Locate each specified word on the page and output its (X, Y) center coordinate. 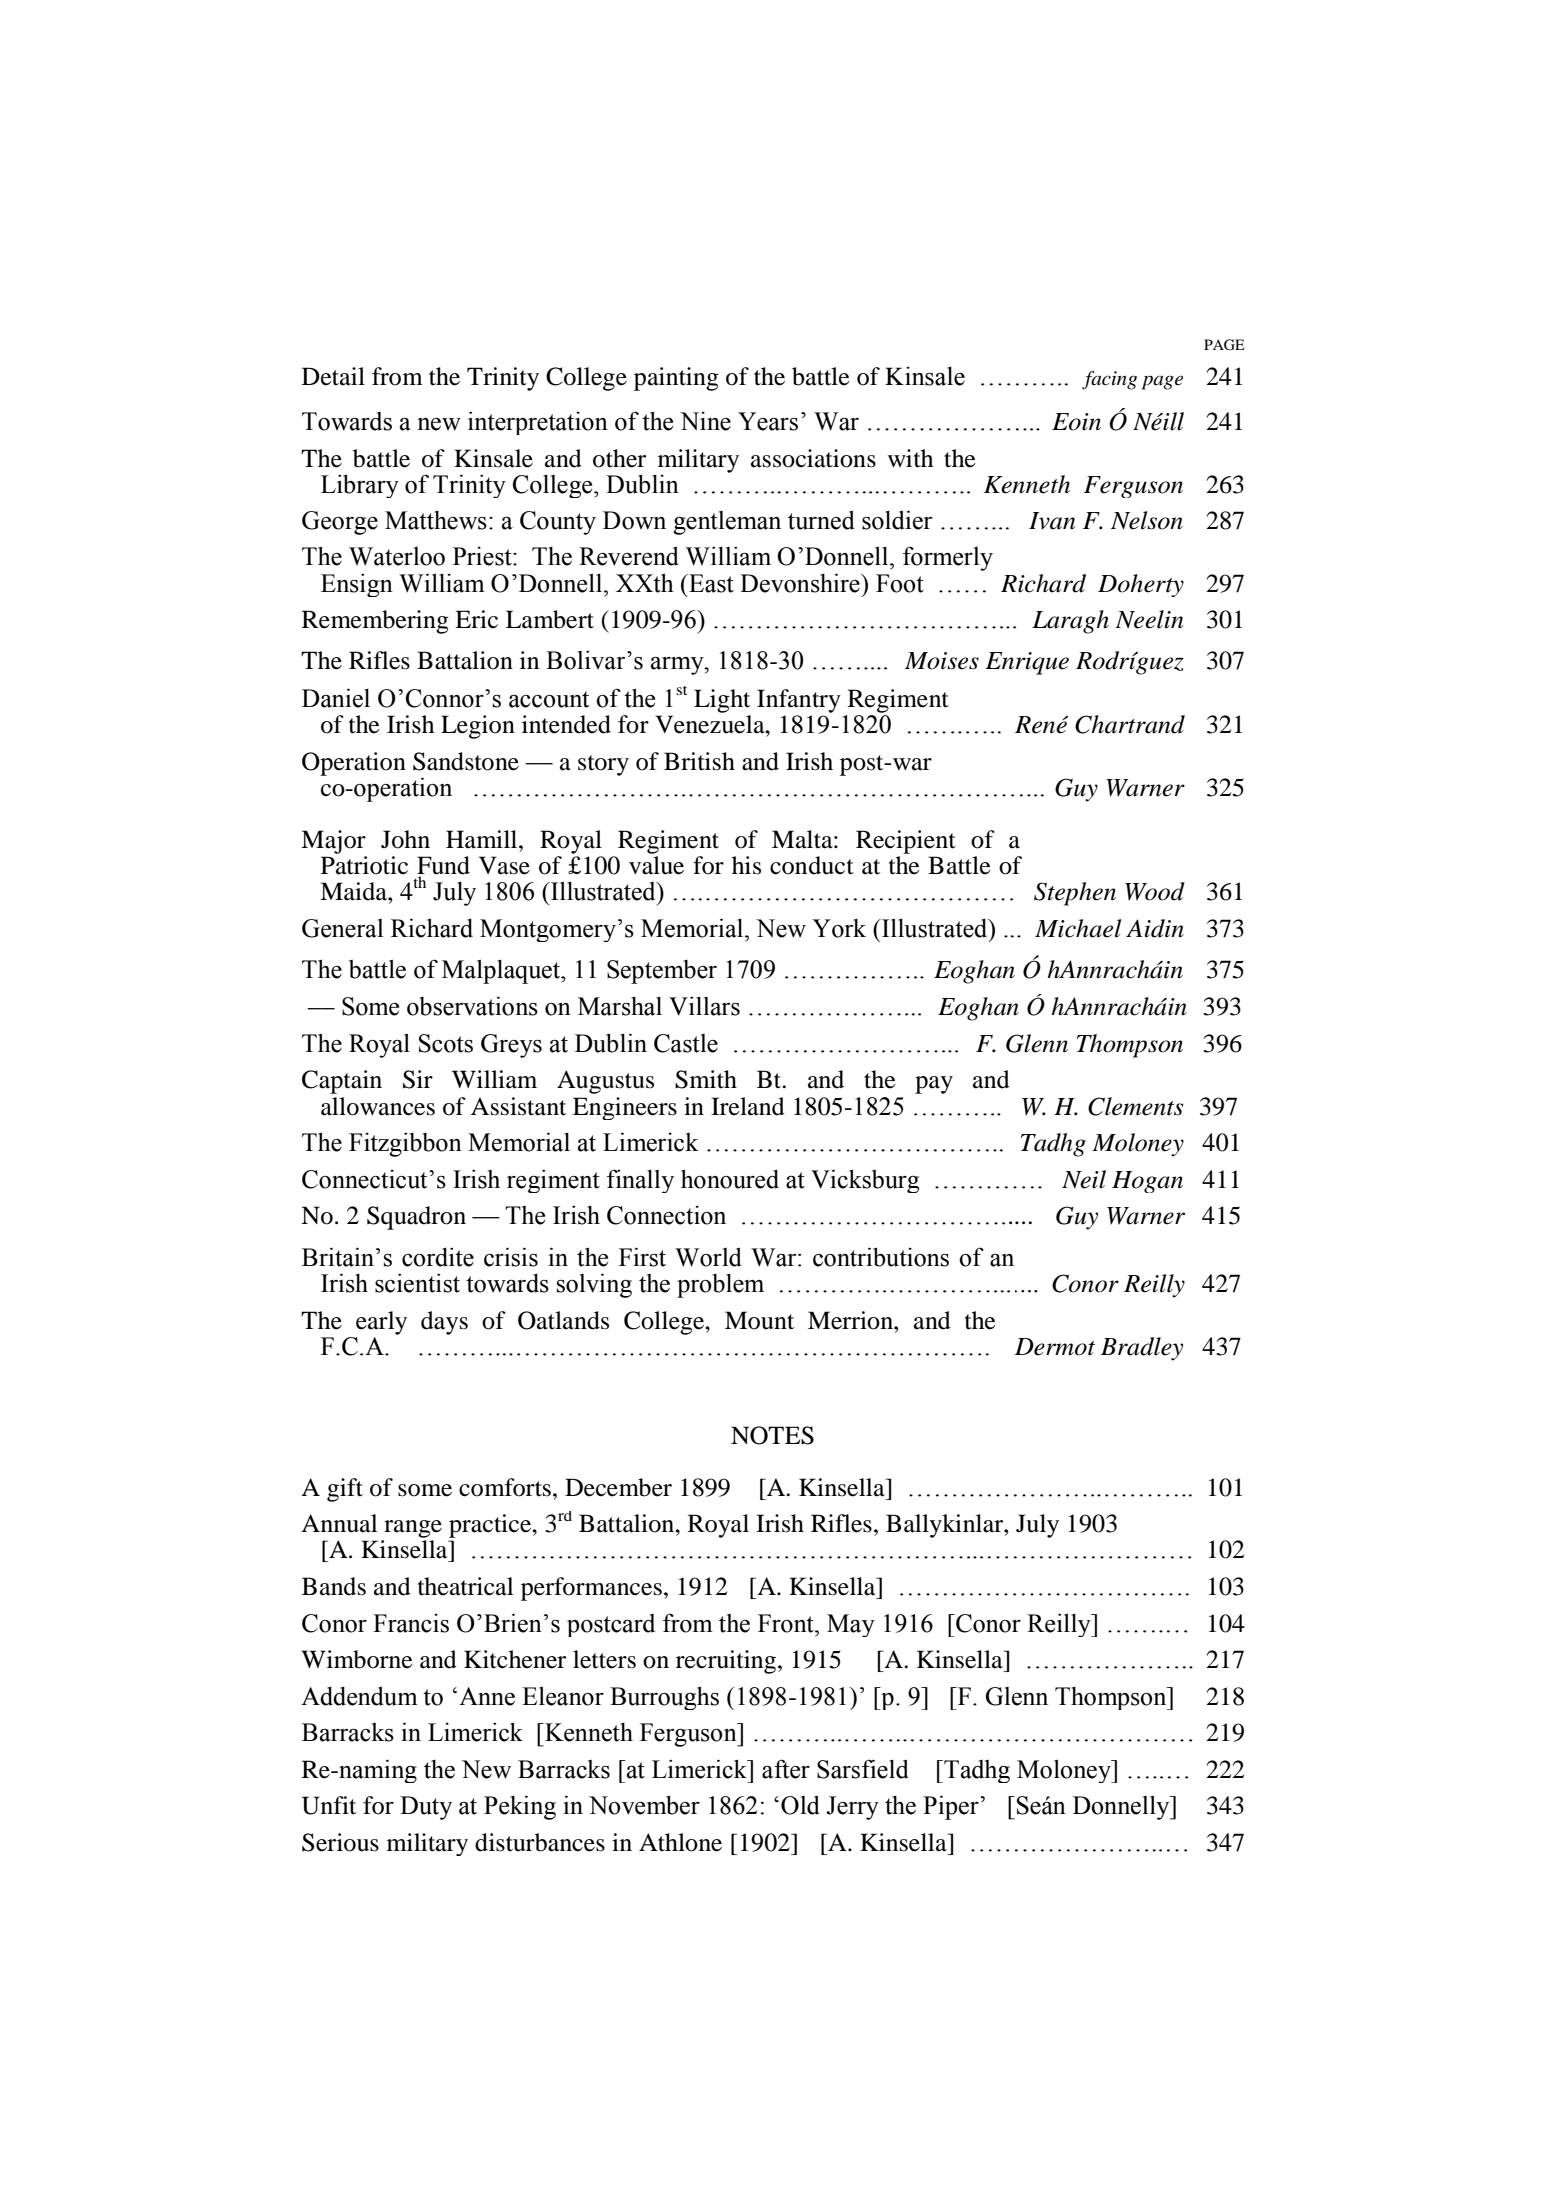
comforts (505, 1487)
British (699, 761)
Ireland (748, 1106)
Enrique (1027, 663)
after (786, 1769)
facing (1109, 380)
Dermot (1055, 1347)
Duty (426, 1808)
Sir (418, 1079)
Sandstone (466, 761)
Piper (952, 1807)
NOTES (772, 1435)
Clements (1135, 1106)
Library (360, 486)
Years (768, 421)
